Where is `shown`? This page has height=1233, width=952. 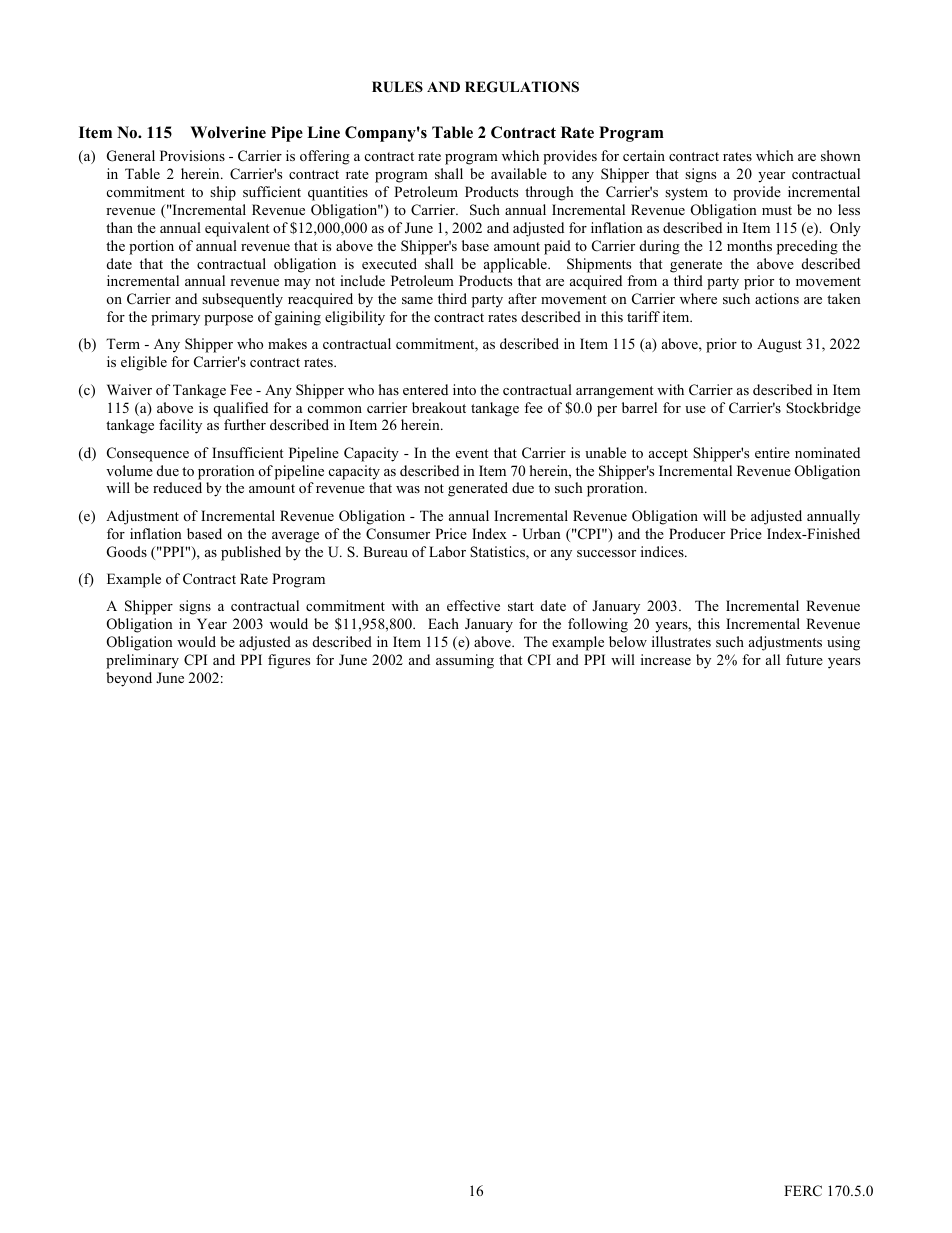 shown is located at coordinates (841, 155).
